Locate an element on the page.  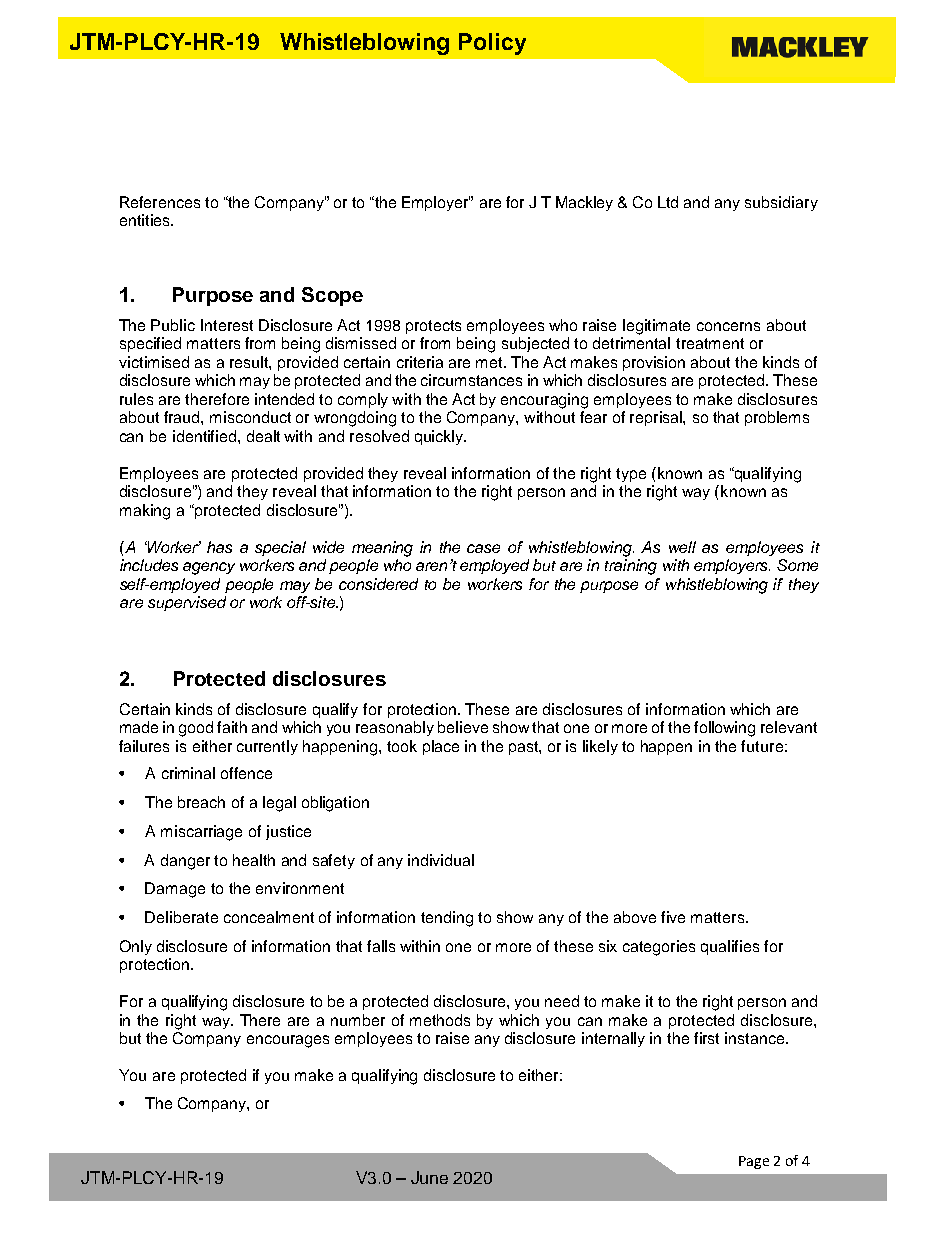
problems is located at coordinates (777, 418).
